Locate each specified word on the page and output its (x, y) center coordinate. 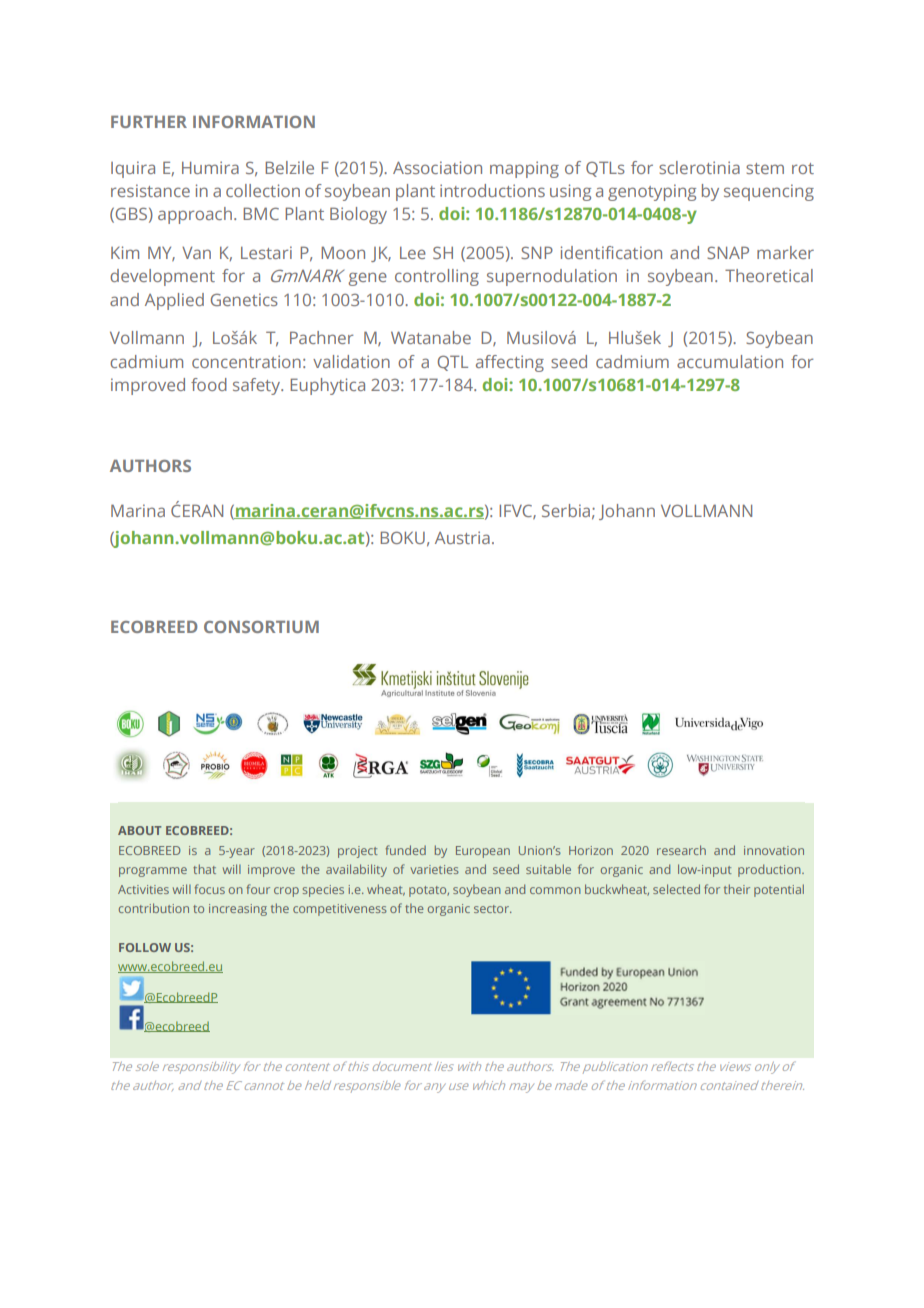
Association (437, 167)
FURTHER (149, 122)
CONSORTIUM (261, 627)
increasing (238, 910)
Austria (462, 537)
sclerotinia (699, 167)
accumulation (730, 361)
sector (493, 909)
